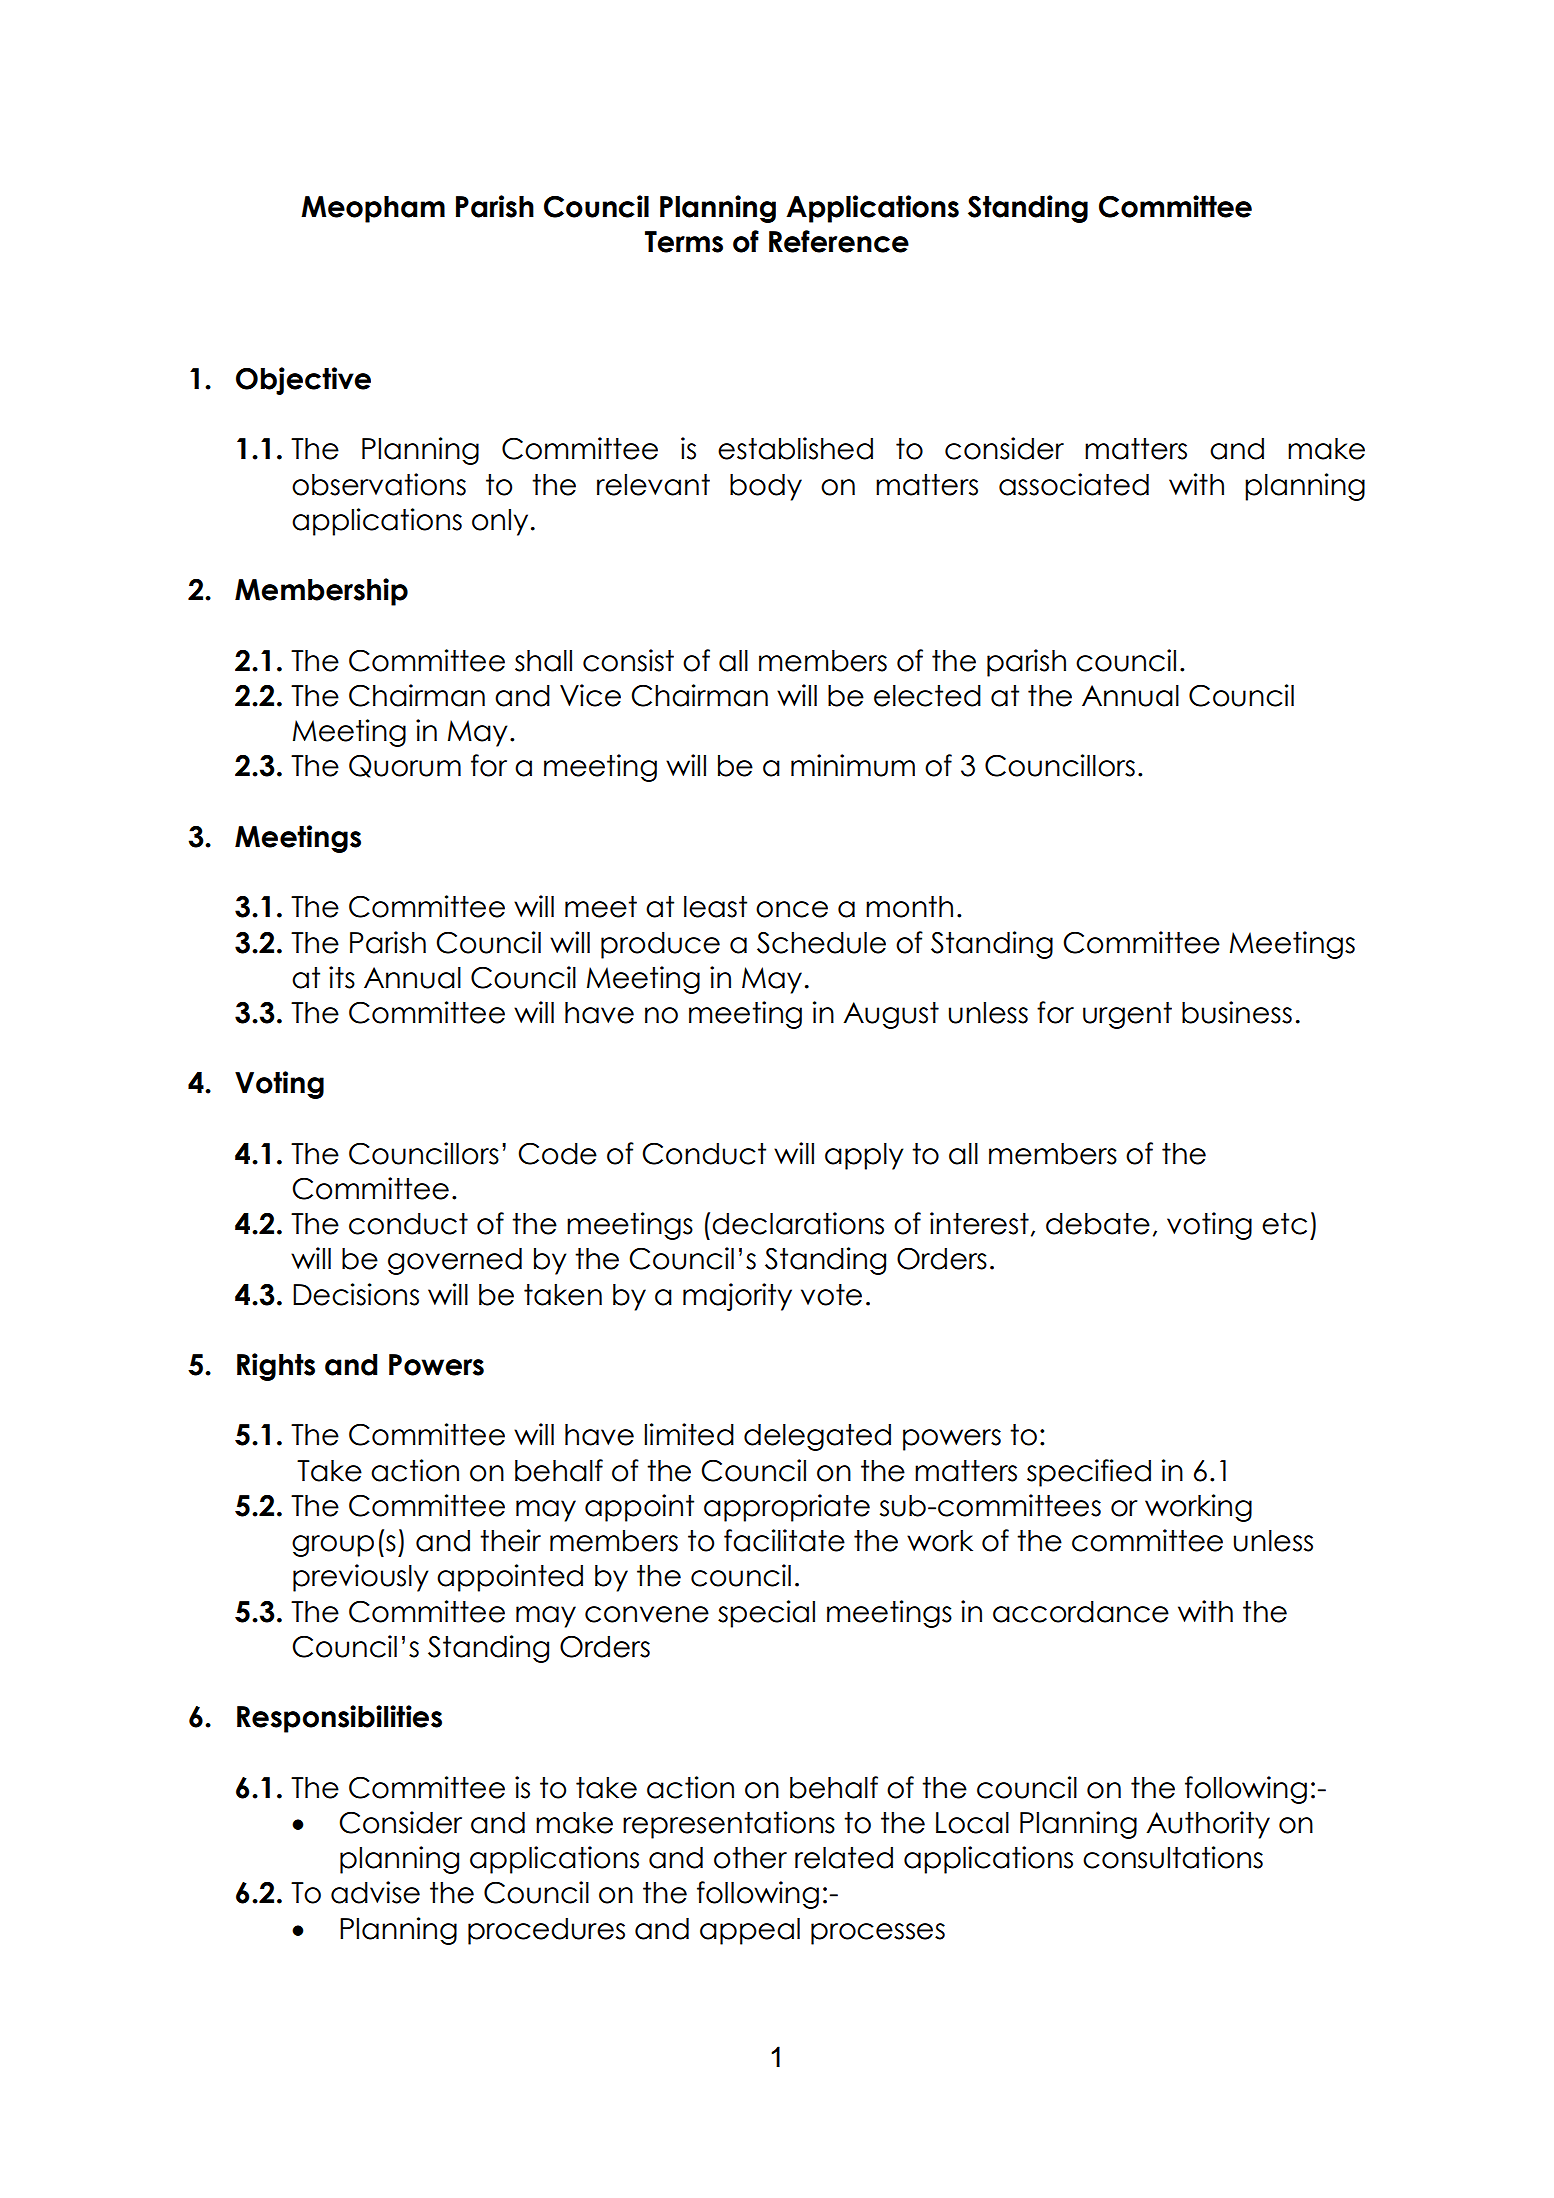 This screenshot has width=1554, height=2198. What do you see at coordinates (927, 695) in the screenshot?
I see `elected` at bounding box center [927, 695].
